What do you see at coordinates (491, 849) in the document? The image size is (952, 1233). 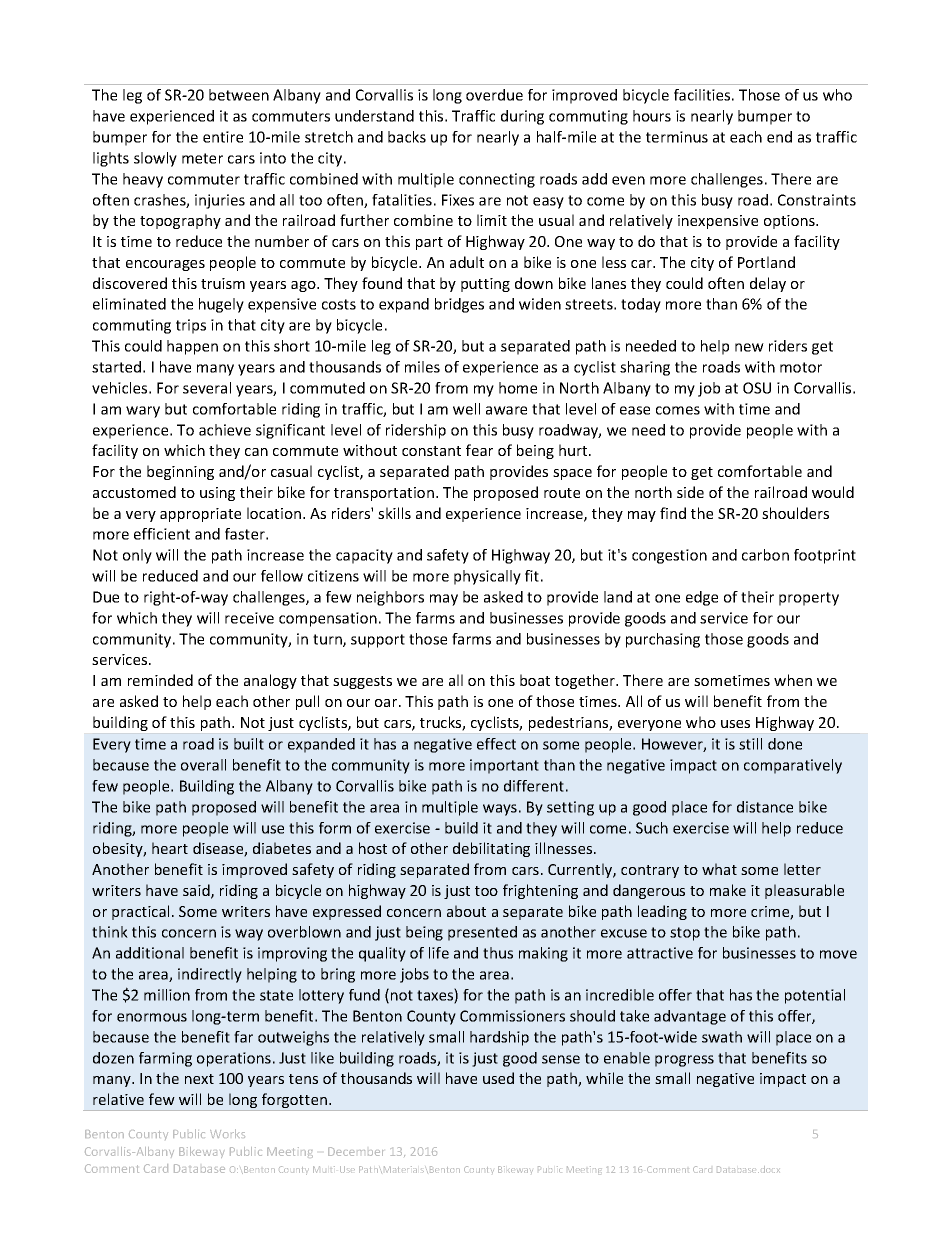 I see `debilitating` at bounding box center [491, 849].
